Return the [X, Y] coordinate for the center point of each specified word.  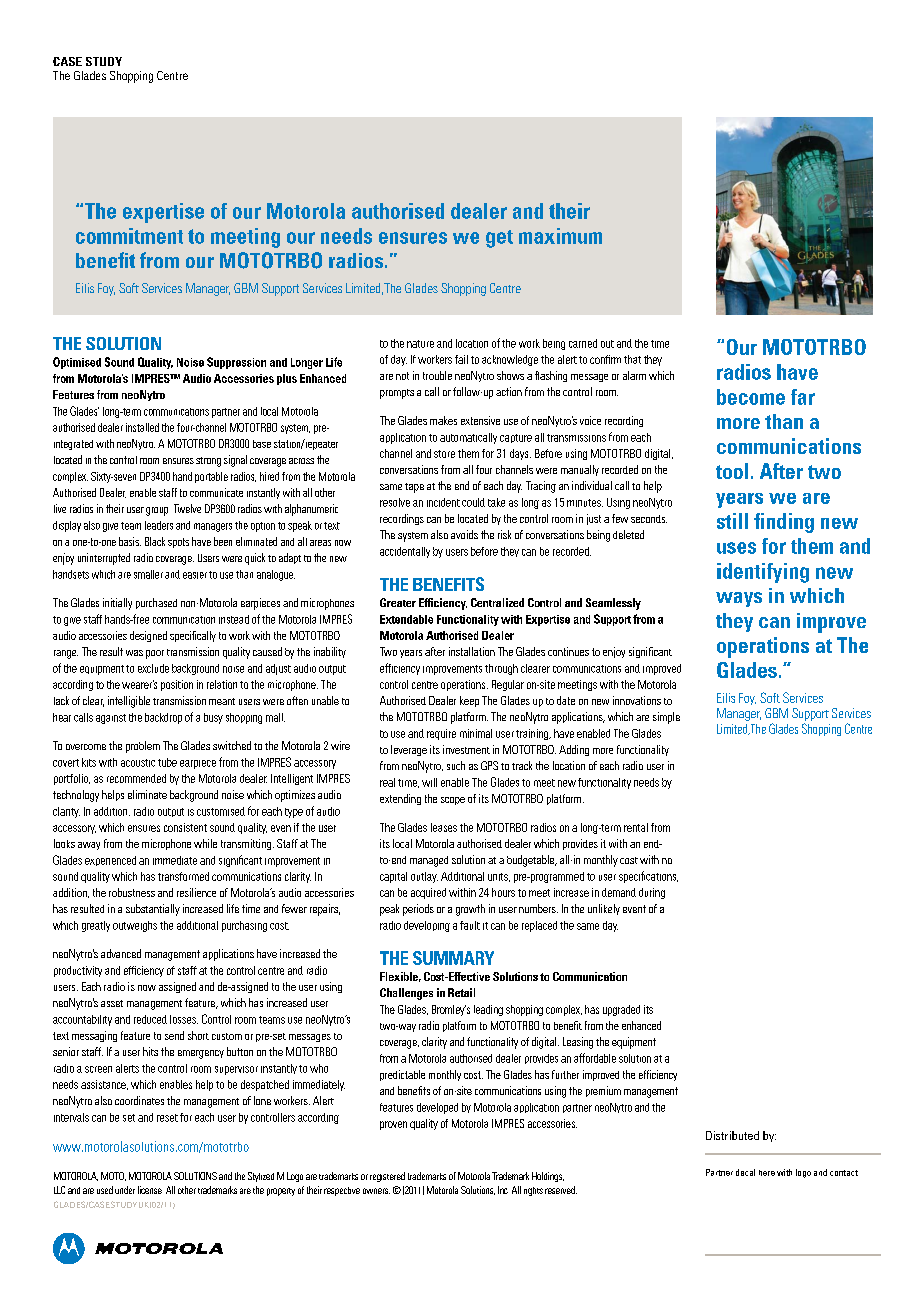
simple [666, 718]
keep [469, 701]
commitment [129, 236]
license [150, 1190]
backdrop [163, 718]
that [632, 359]
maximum [560, 236]
